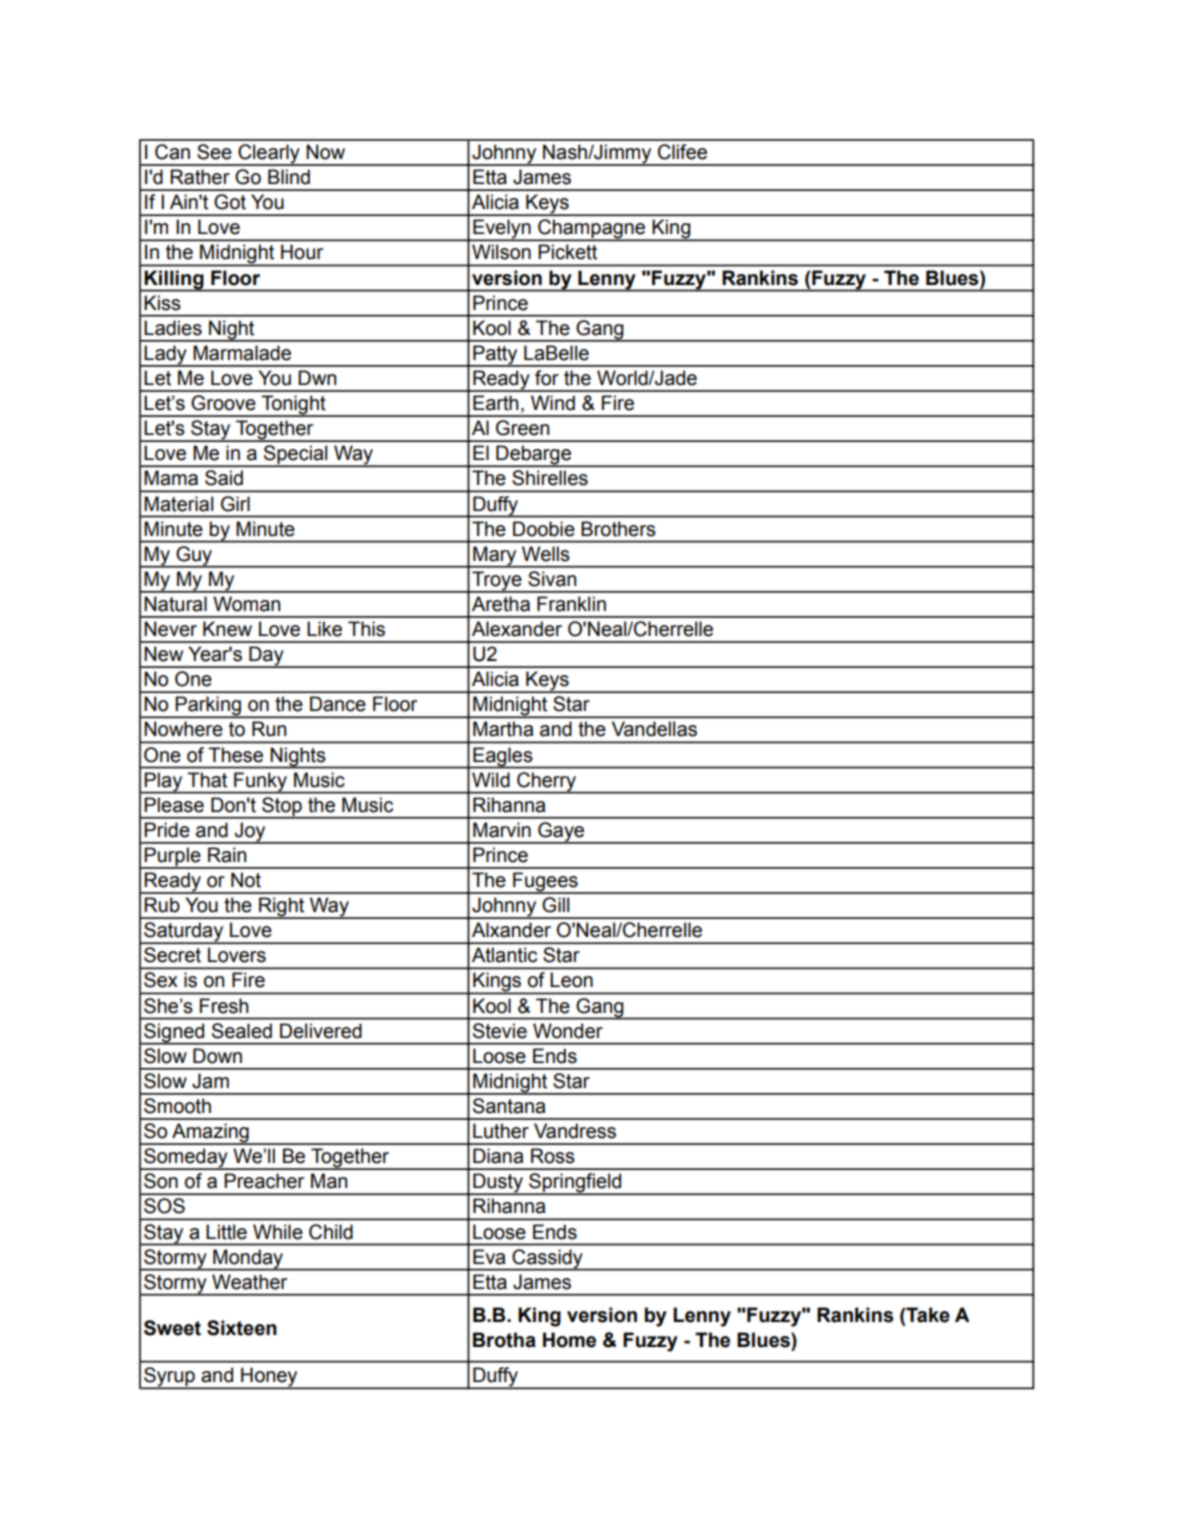 The width and height of the document is (1182, 1529). I want to click on Champagne, so click(592, 230).
